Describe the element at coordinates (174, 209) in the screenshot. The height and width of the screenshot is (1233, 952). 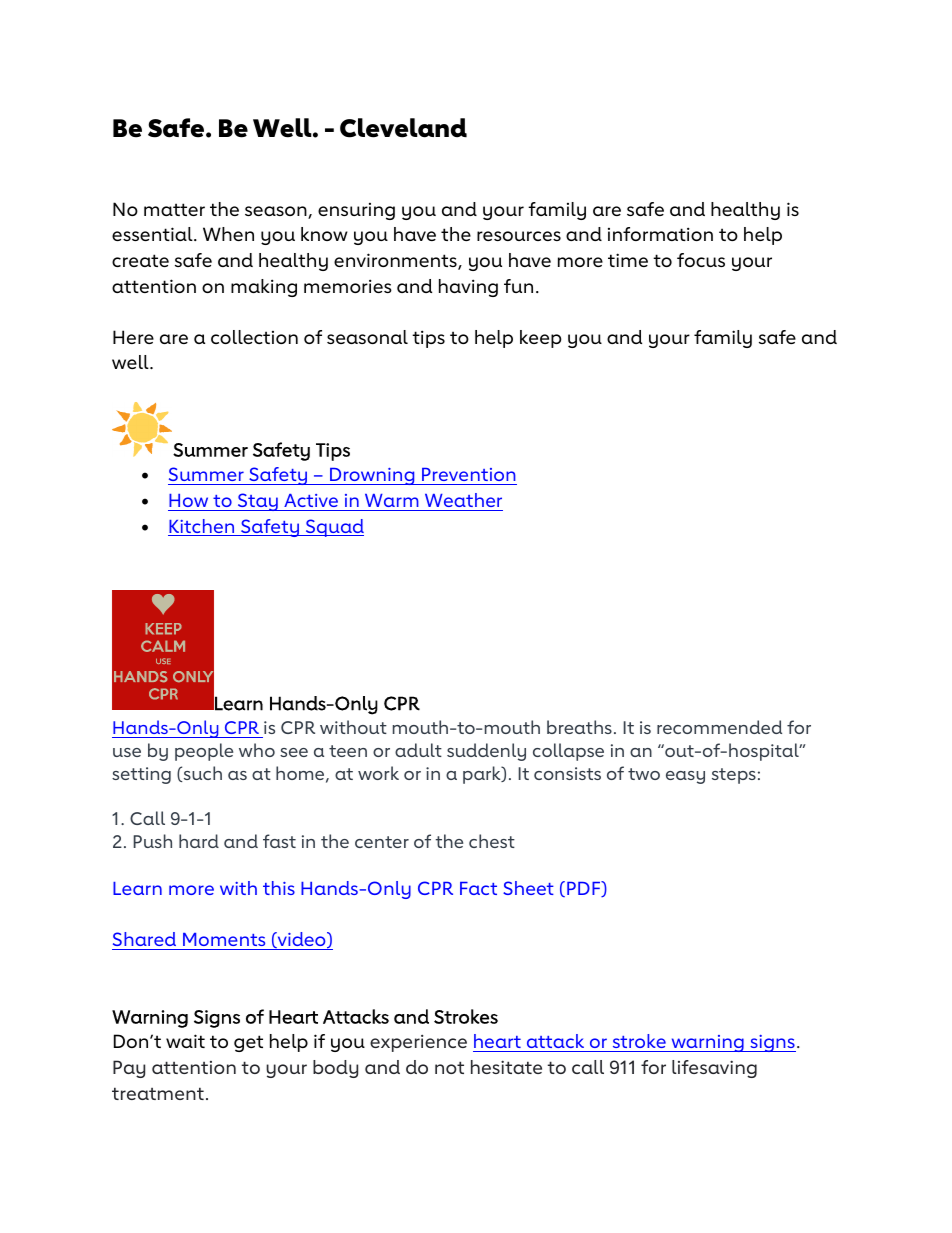
I see `matter` at that location.
